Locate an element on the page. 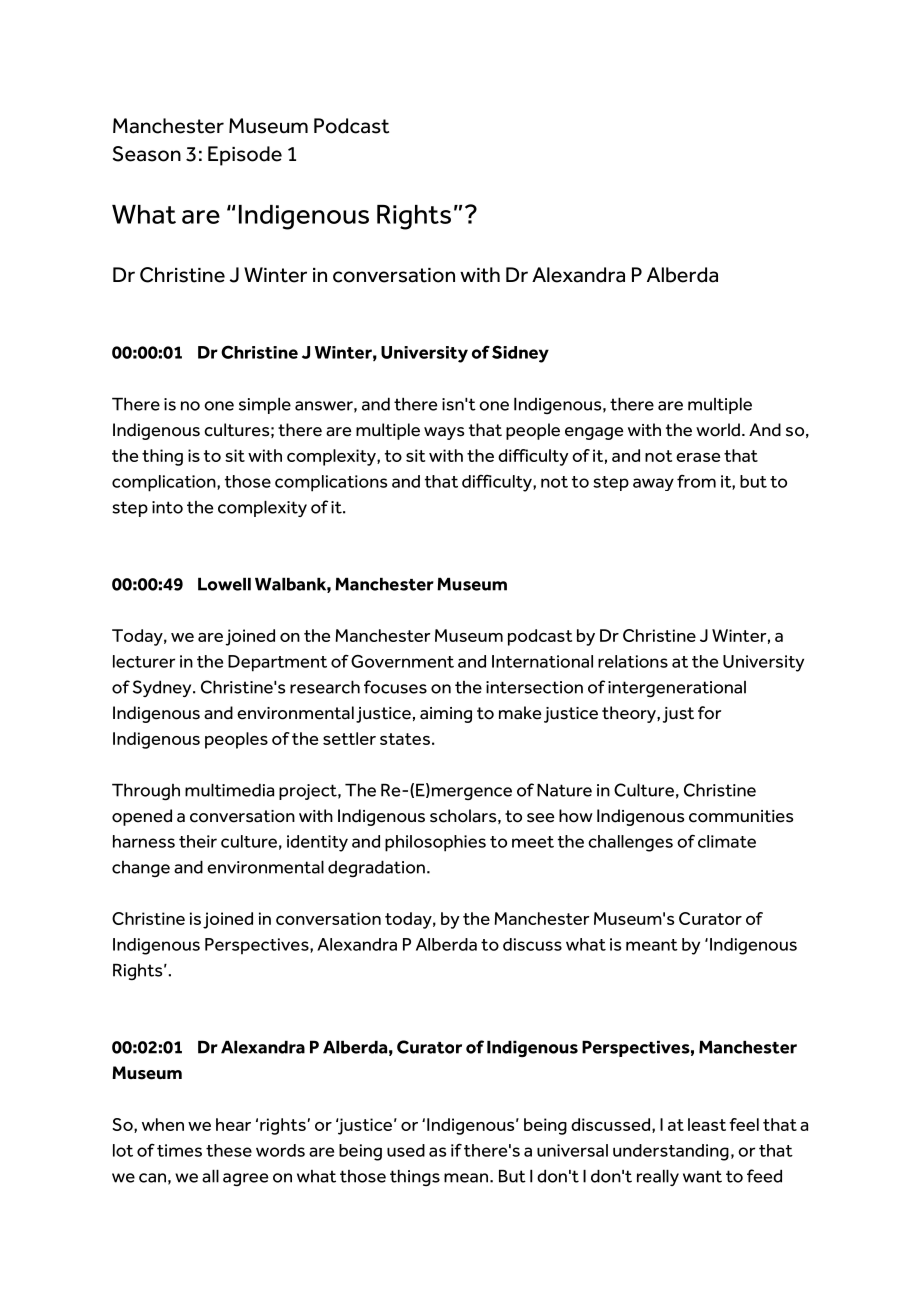 The width and height of the page is (924, 1308). Episode is located at coordinates (245, 156).
